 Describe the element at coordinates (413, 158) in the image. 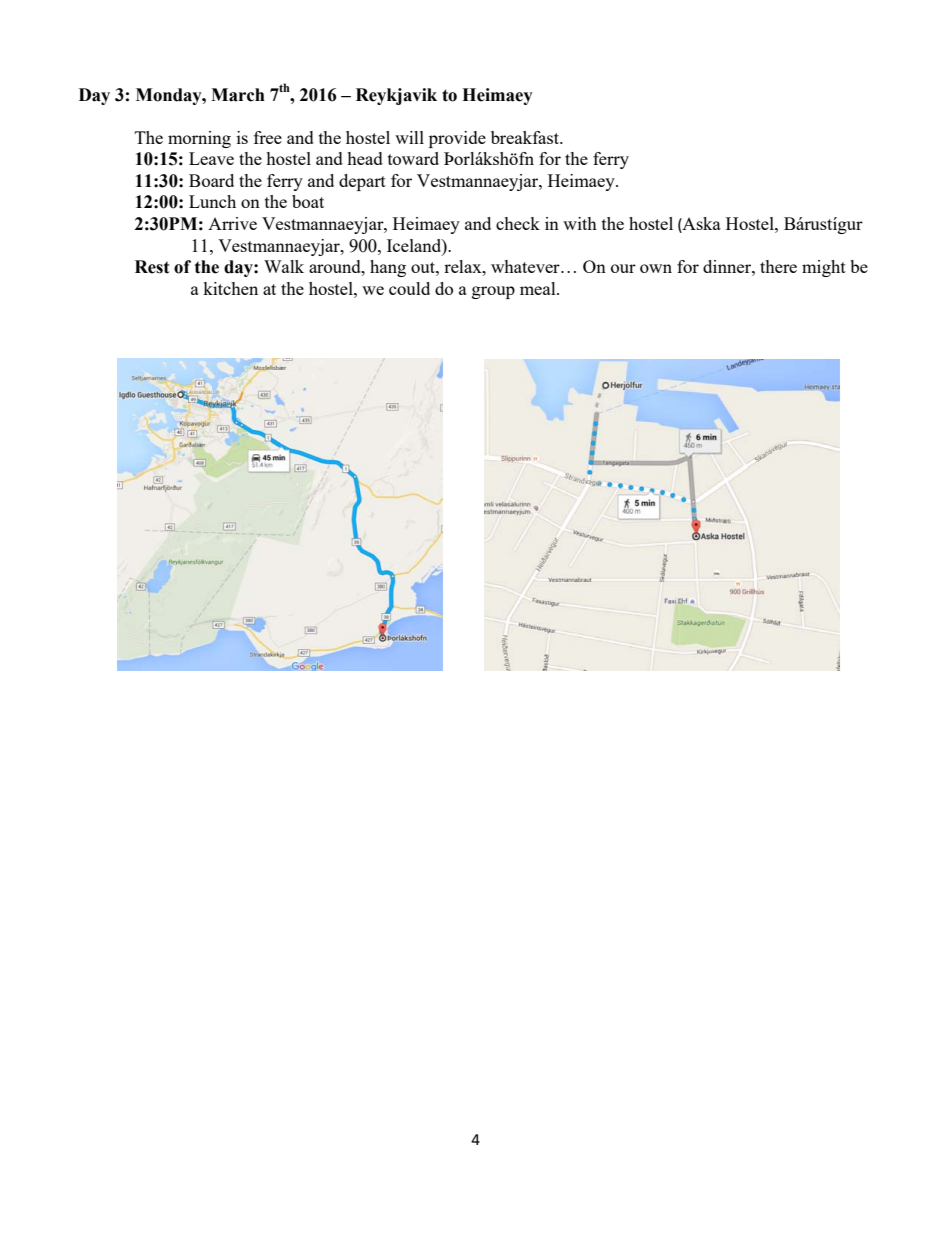

I see `toward` at that location.
